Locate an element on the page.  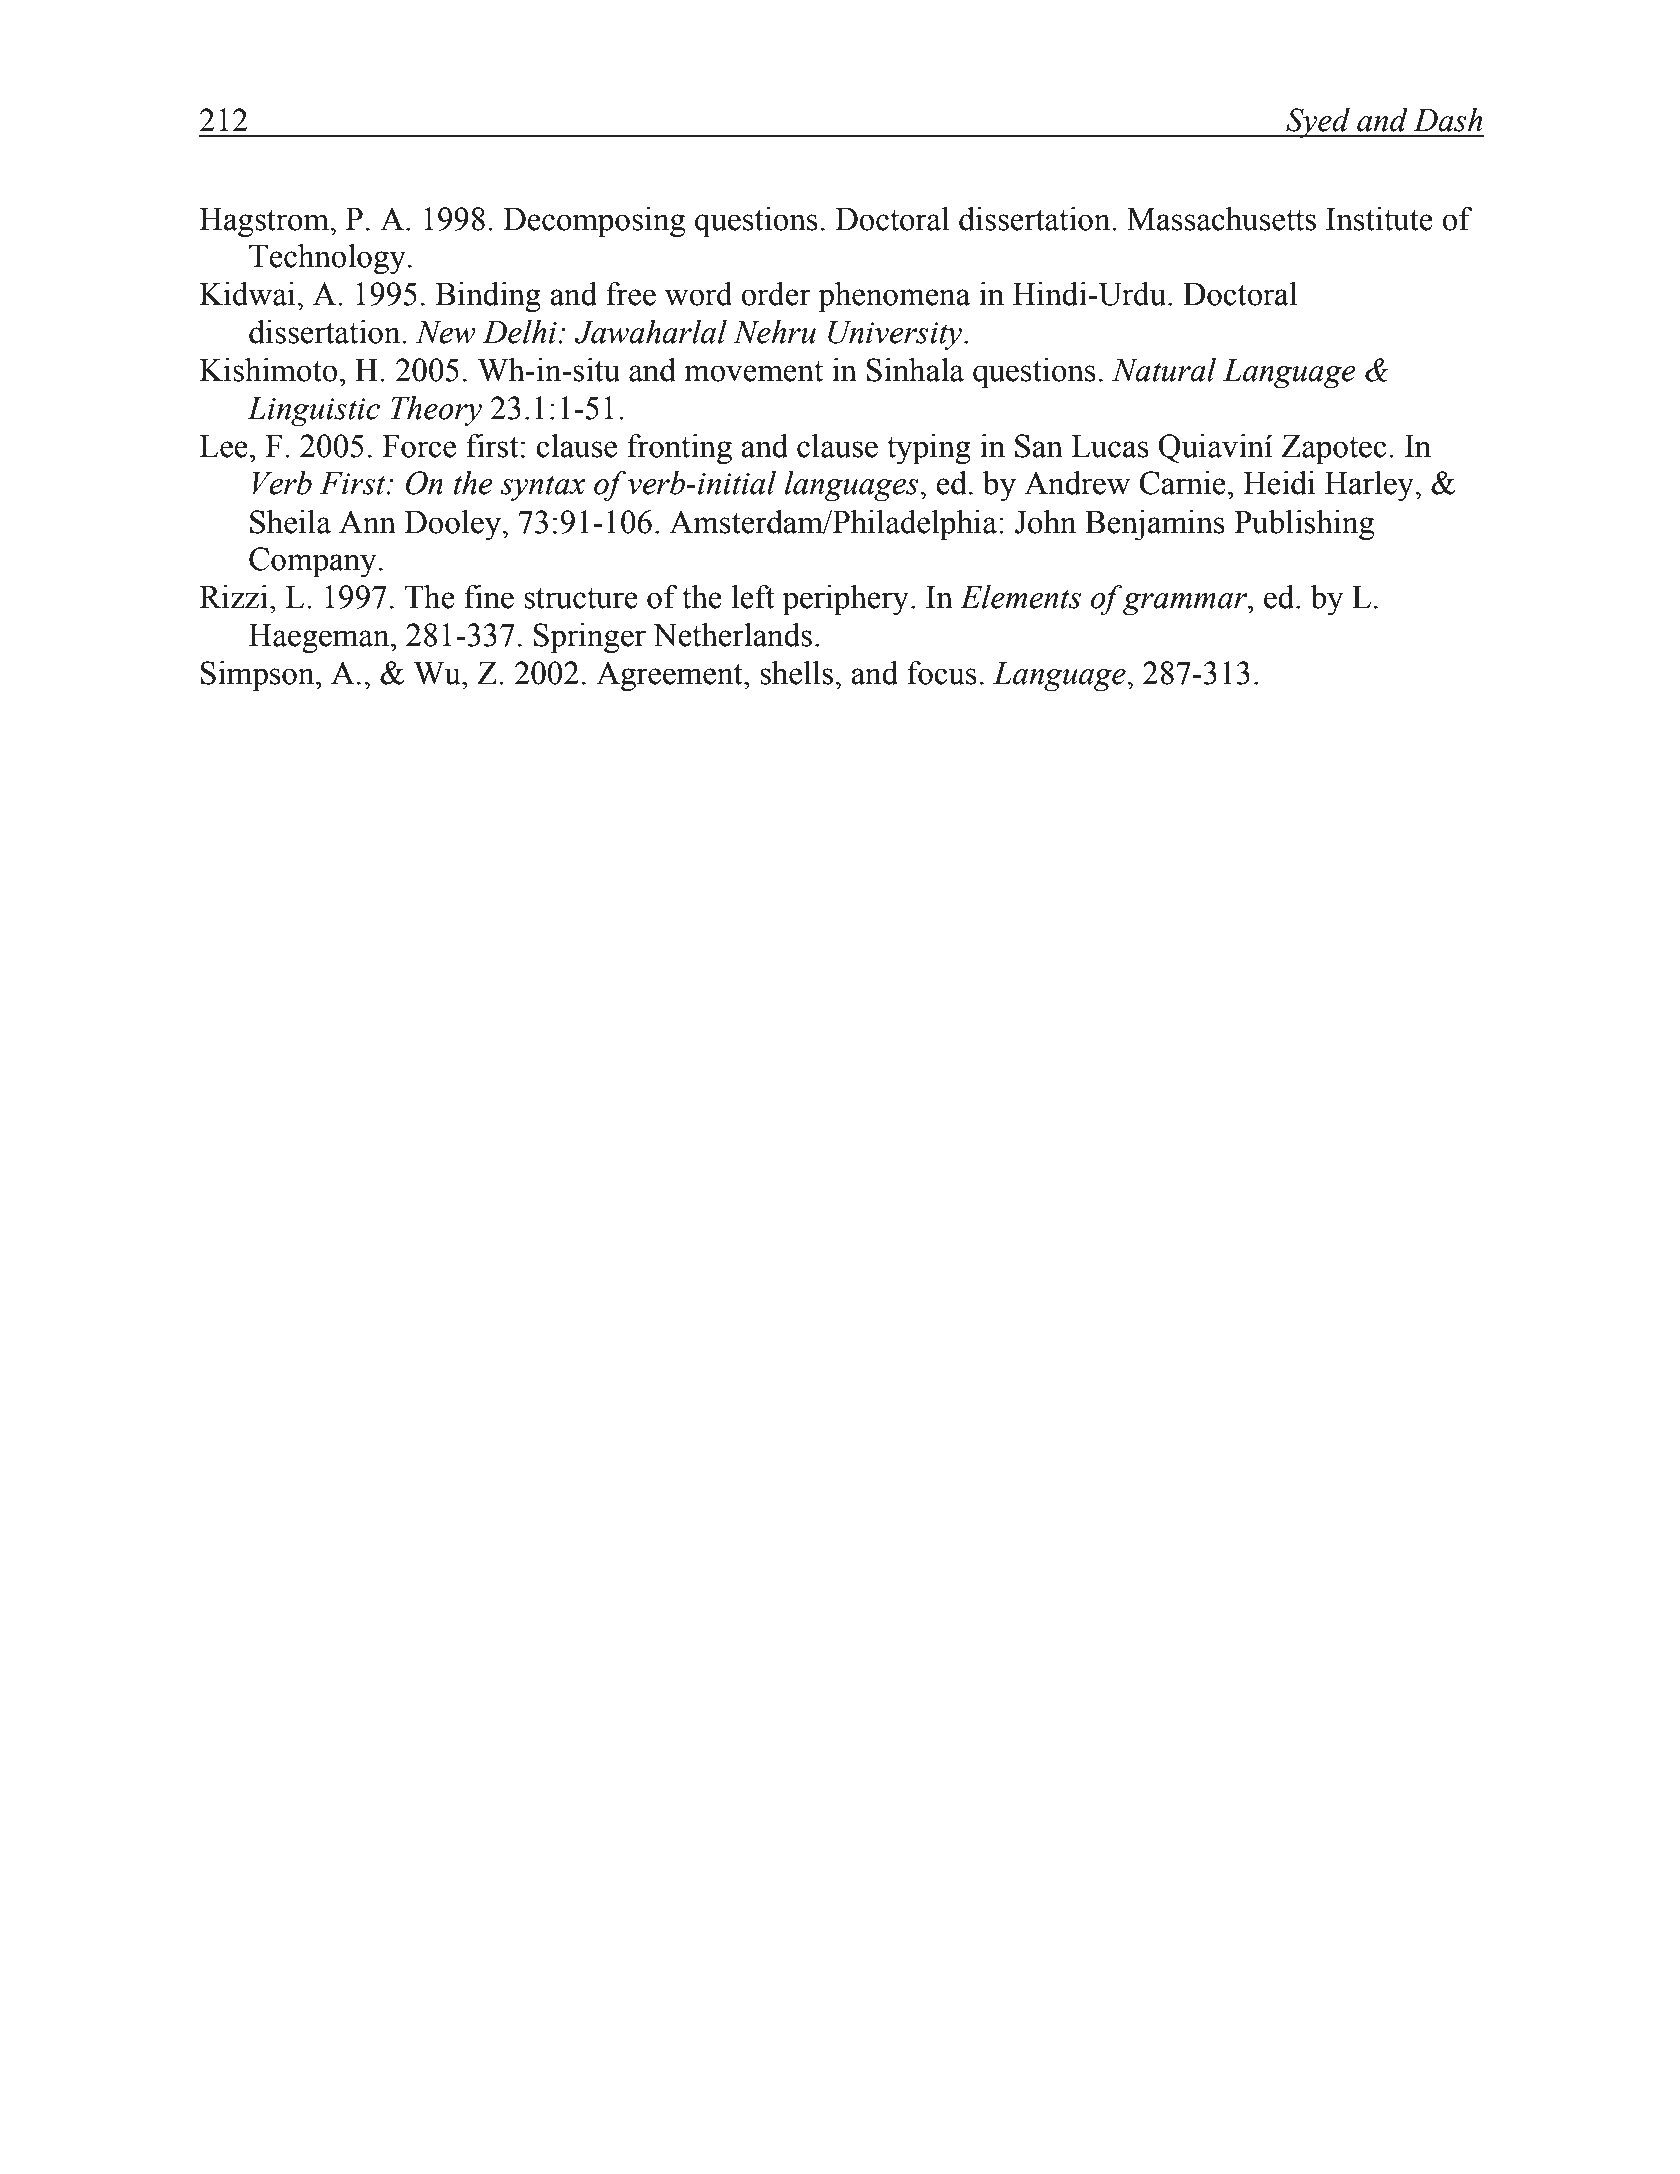
Natural is located at coordinates (1164, 370).
